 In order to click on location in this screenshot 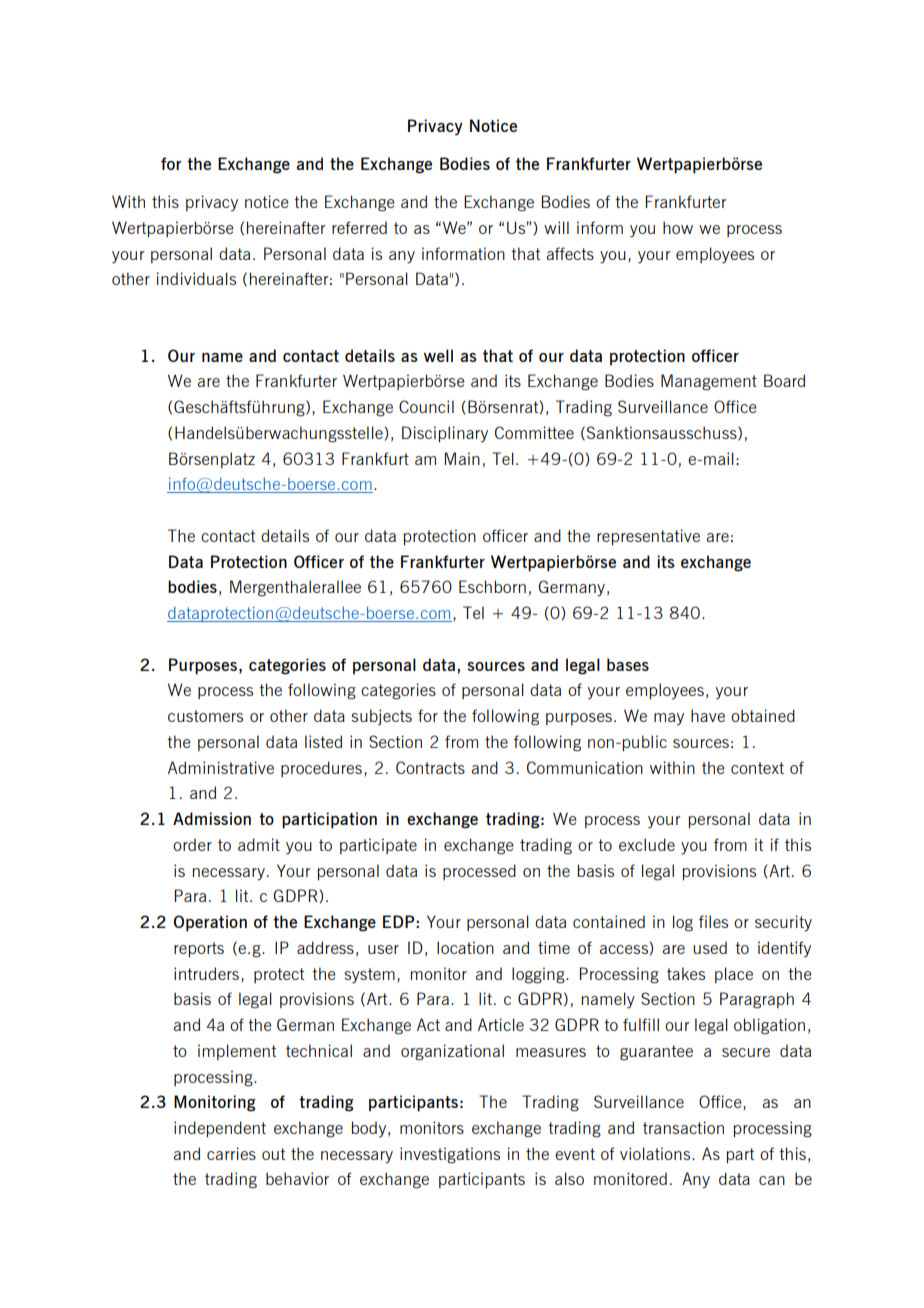, I will do `click(465, 947)`.
